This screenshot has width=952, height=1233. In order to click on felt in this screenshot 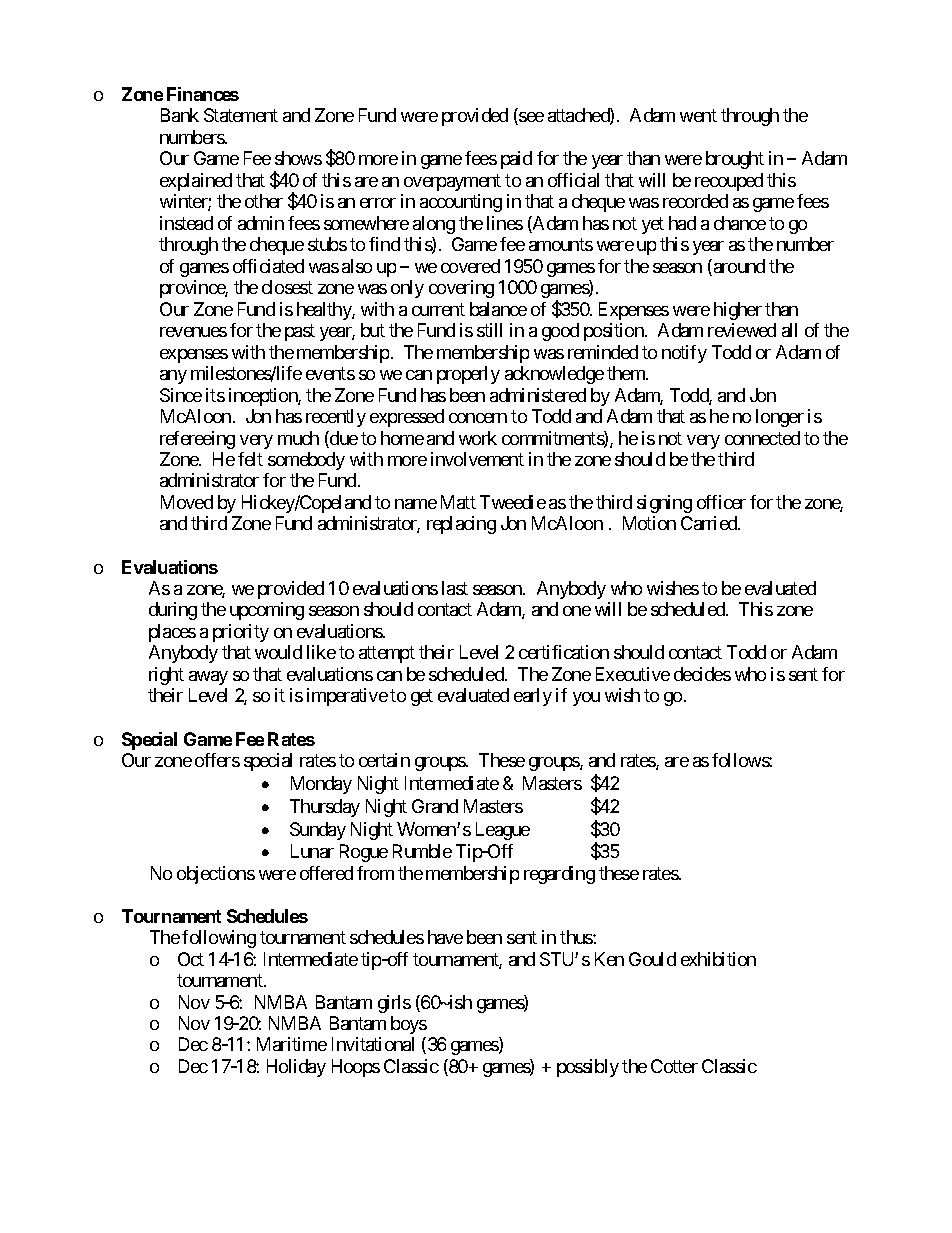, I will do `click(250, 459)`.
